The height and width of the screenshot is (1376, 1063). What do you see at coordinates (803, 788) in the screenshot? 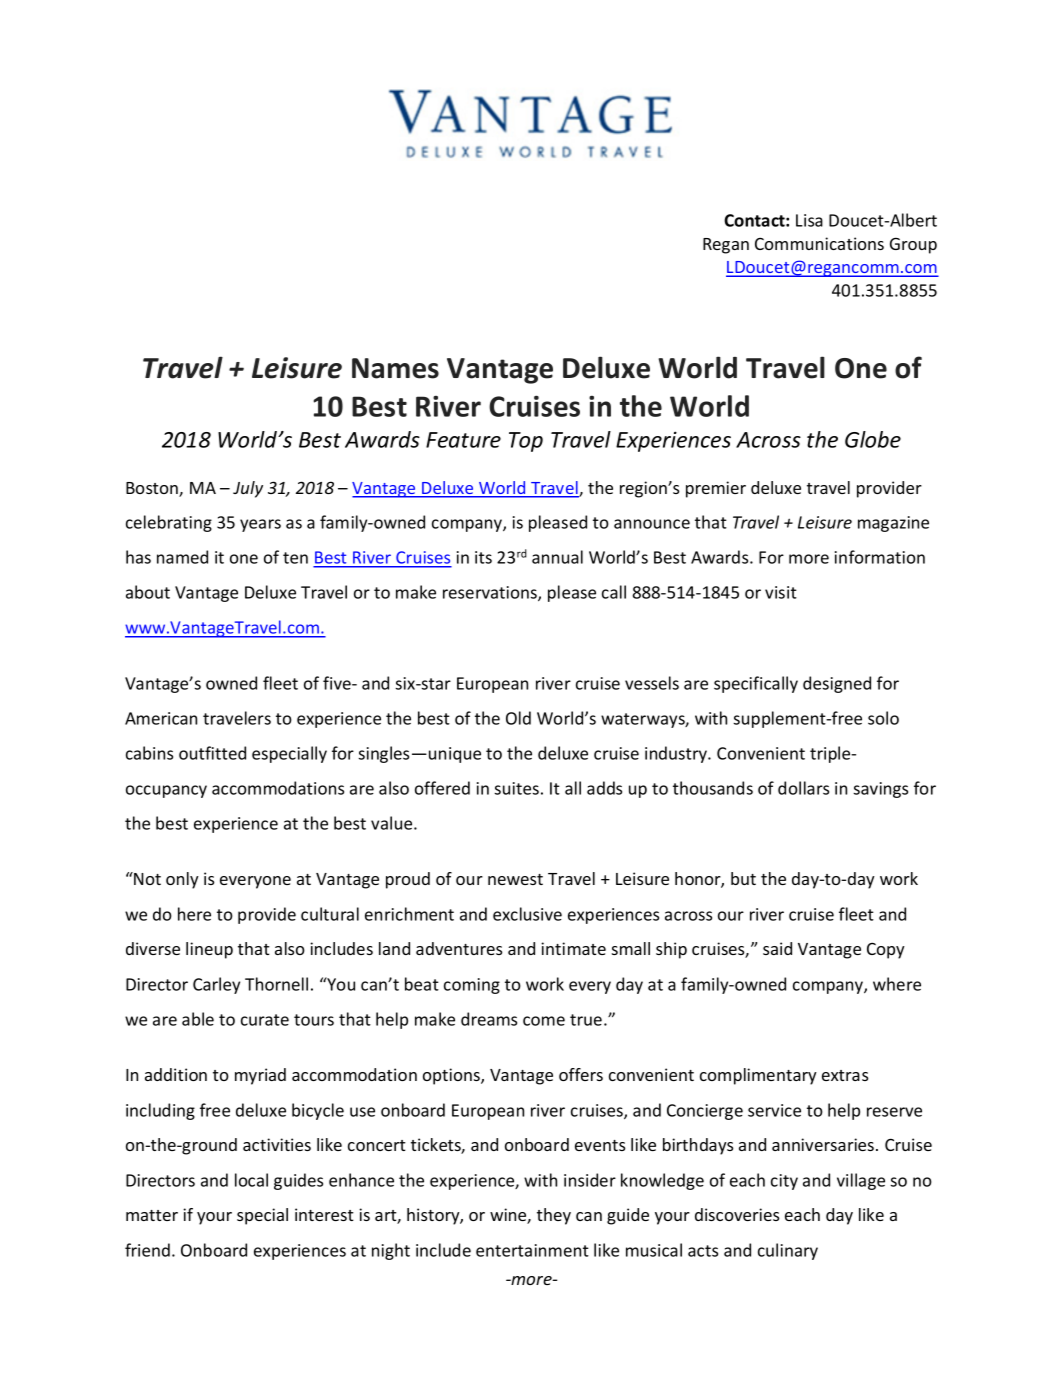
I see `dollars` at bounding box center [803, 788].
